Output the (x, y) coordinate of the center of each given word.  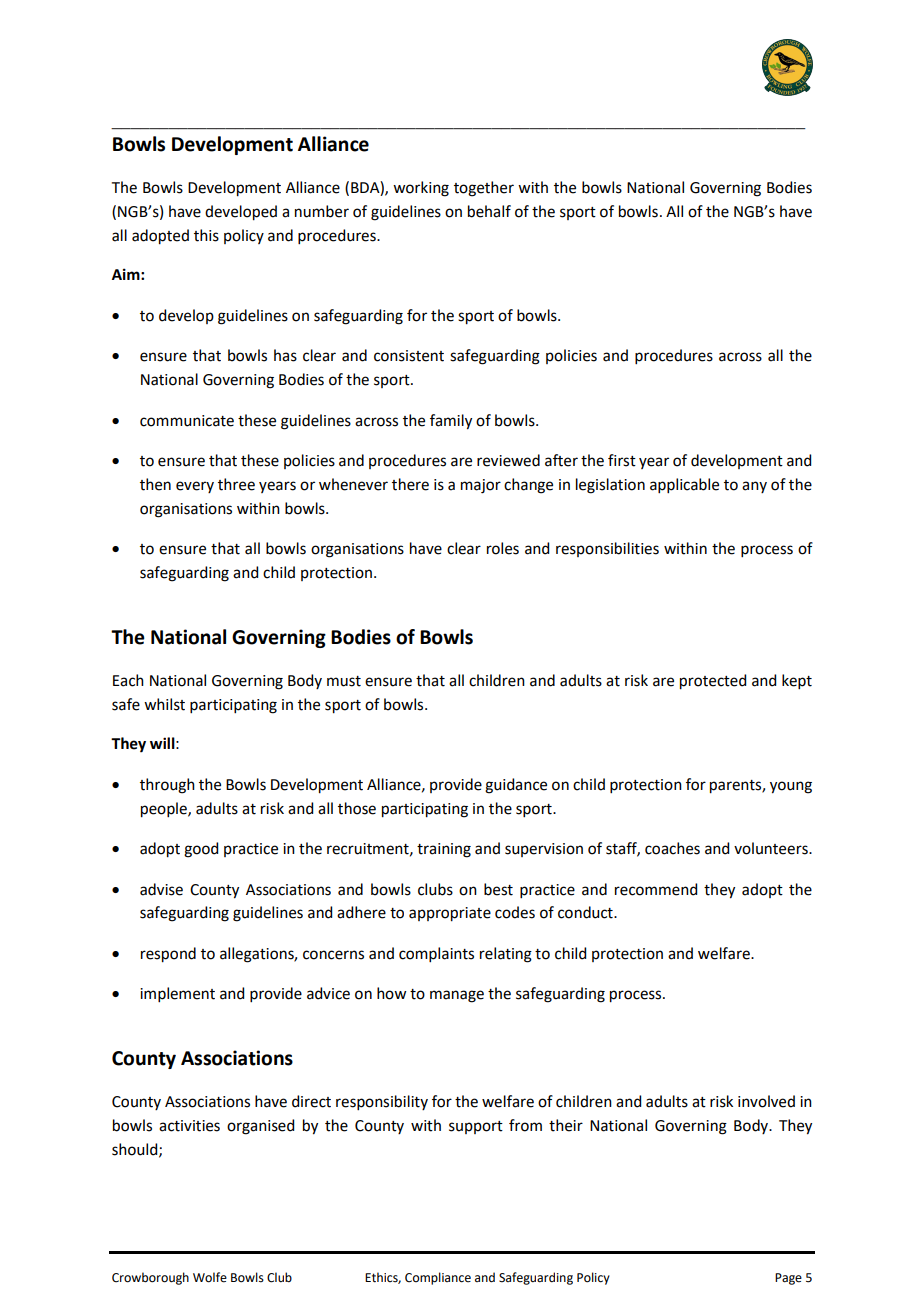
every (195, 487)
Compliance (438, 1278)
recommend (656, 889)
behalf (489, 211)
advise (161, 889)
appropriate (450, 914)
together (484, 189)
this (206, 235)
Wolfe (210, 1277)
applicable (684, 485)
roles (503, 548)
